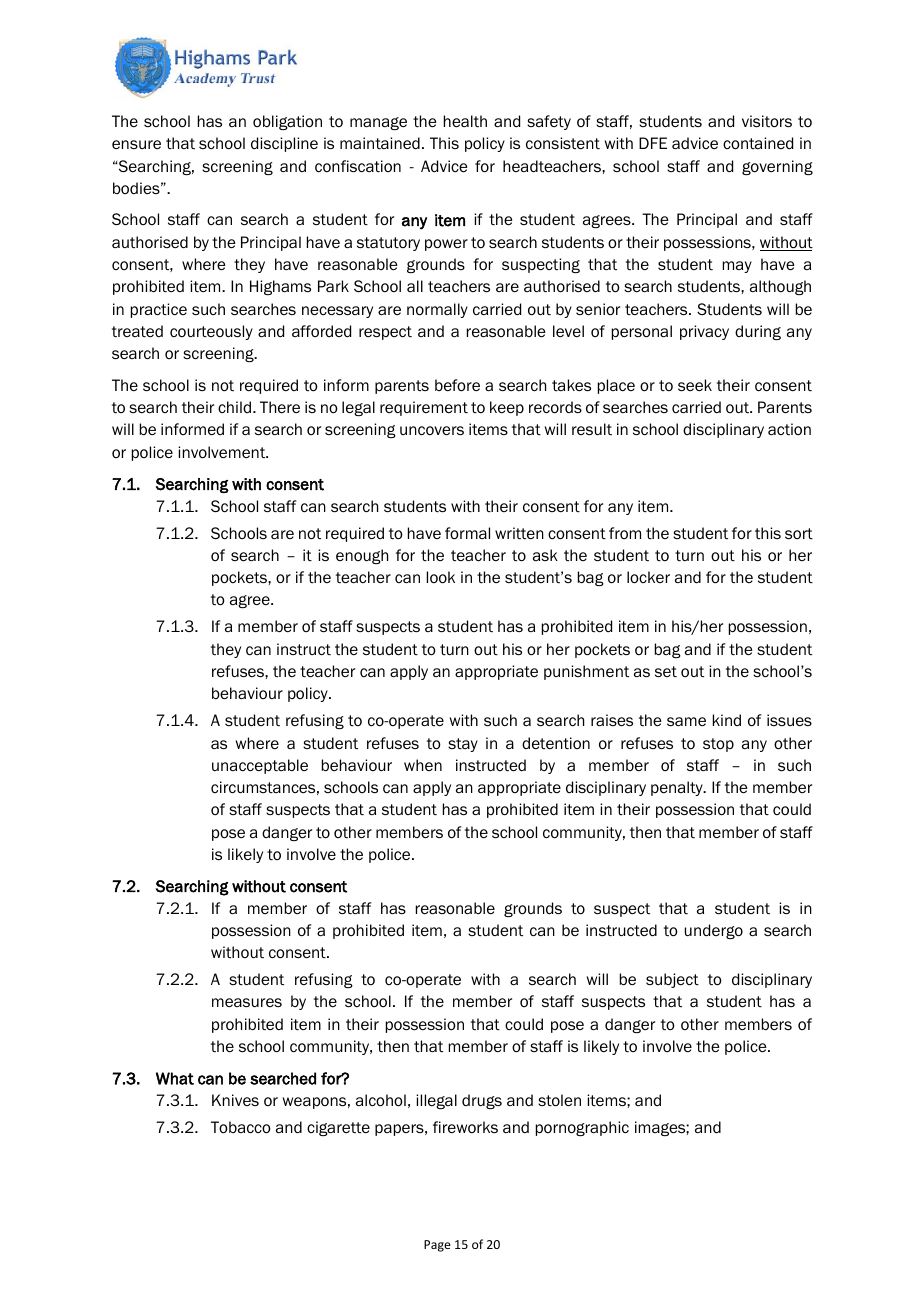 Image resolution: width=924 pixels, height=1308 pixels. Describe the element at coordinates (241, 1127) in the screenshot. I see `Tobacco` at that location.
